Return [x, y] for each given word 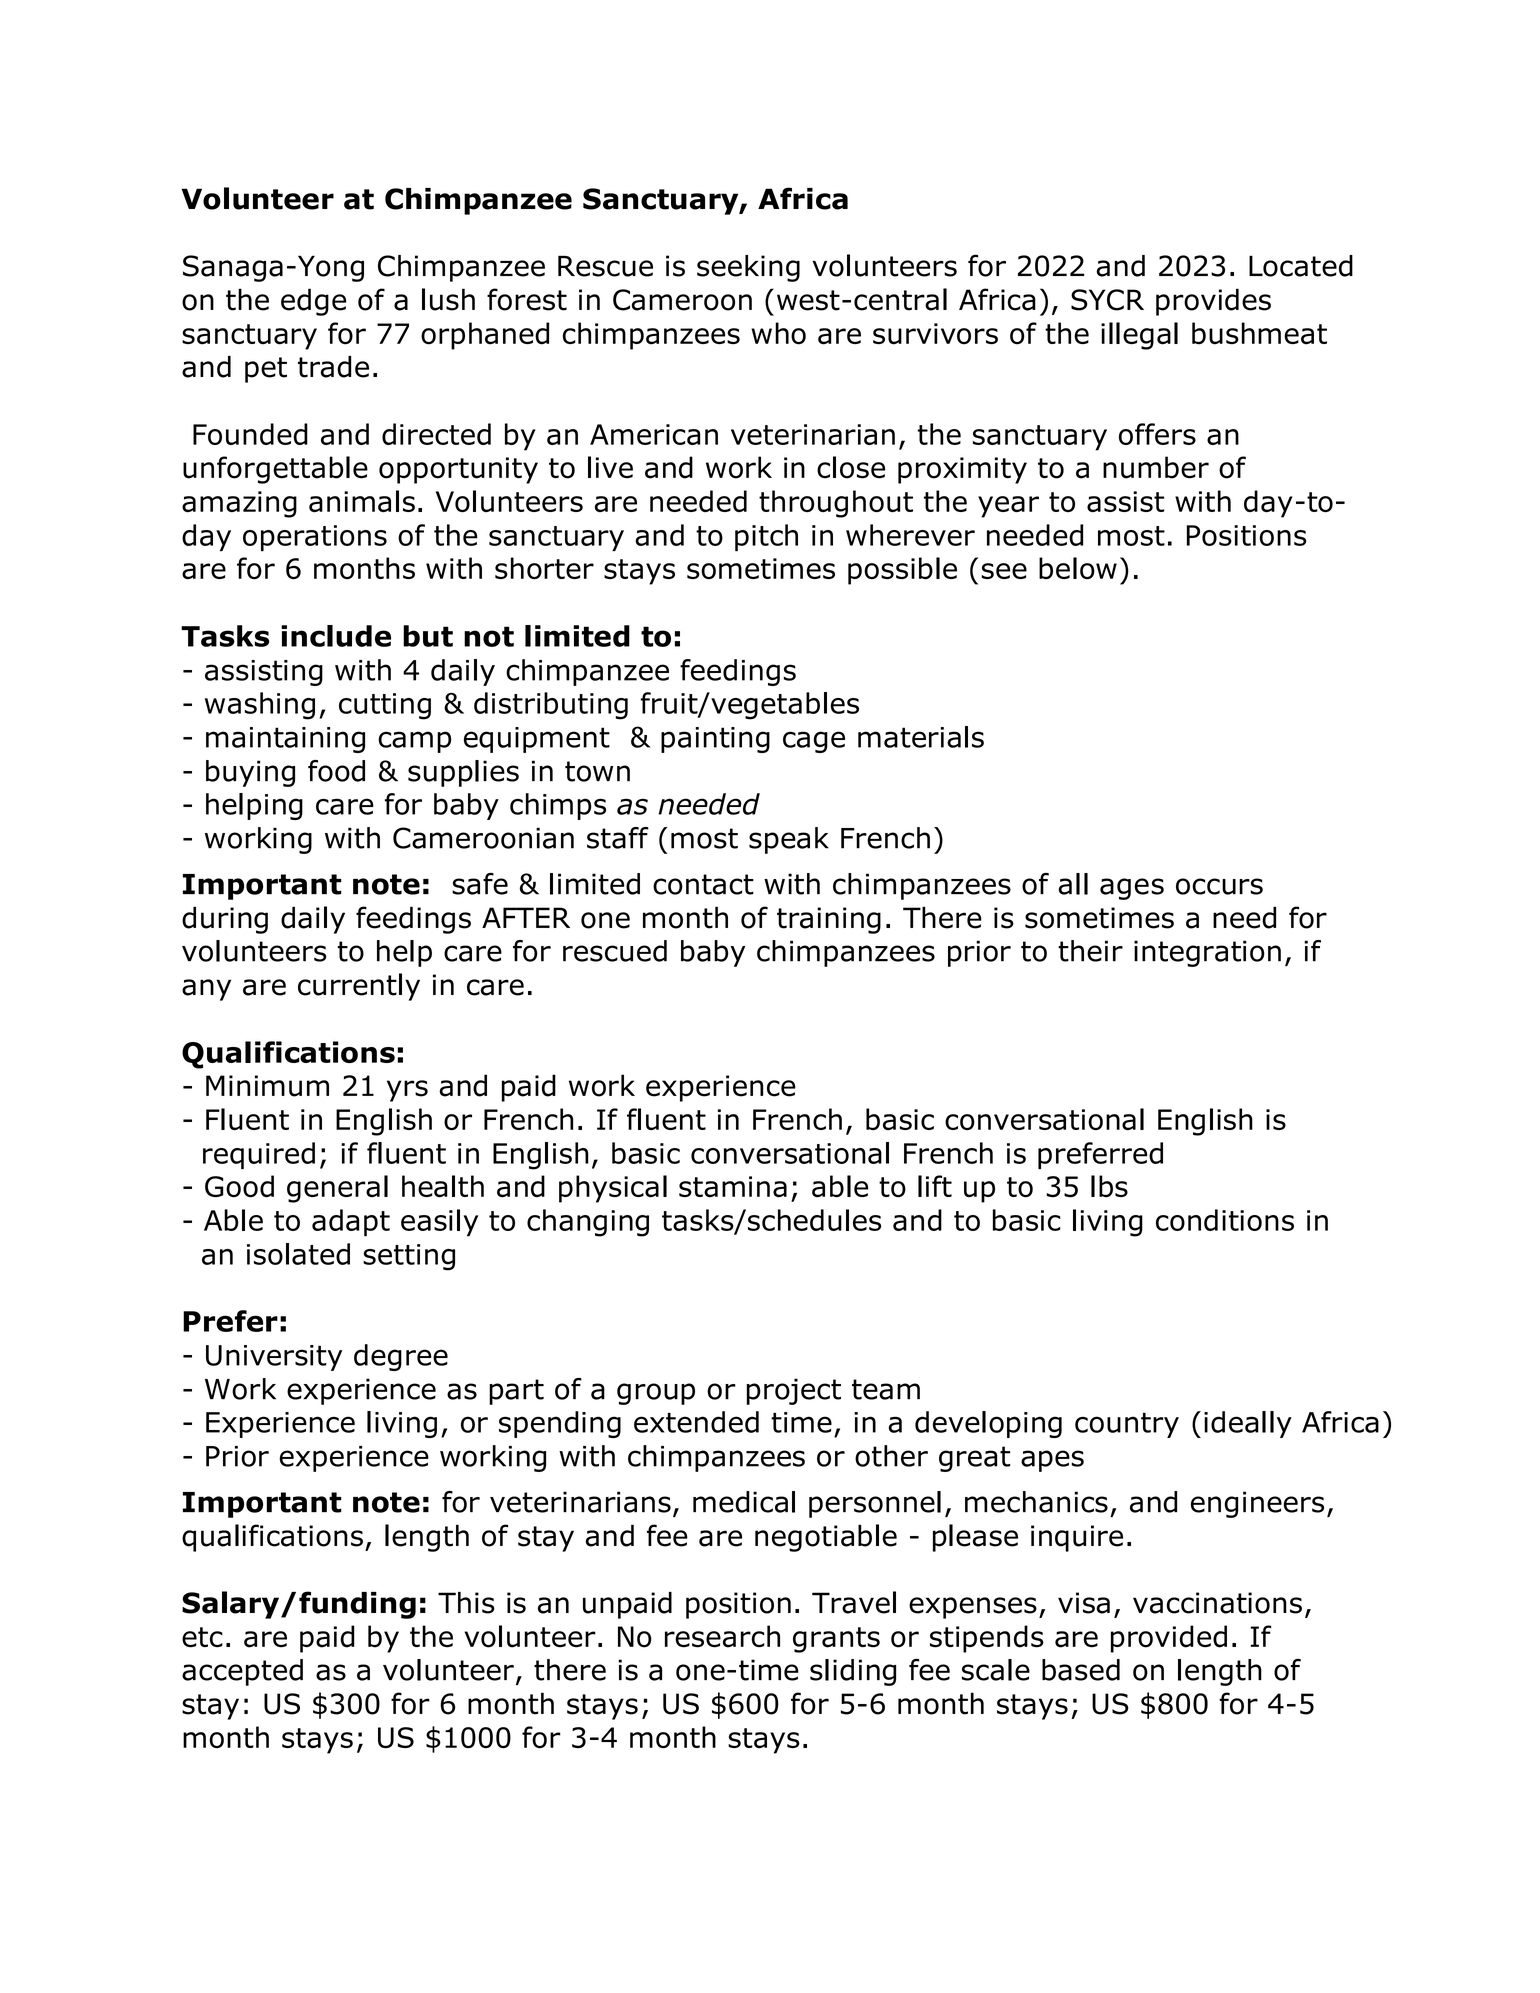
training [829, 920]
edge [313, 302]
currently [359, 987]
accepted [242, 1672]
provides [1213, 302]
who [778, 333]
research [722, 1636]
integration [1207, 953]
